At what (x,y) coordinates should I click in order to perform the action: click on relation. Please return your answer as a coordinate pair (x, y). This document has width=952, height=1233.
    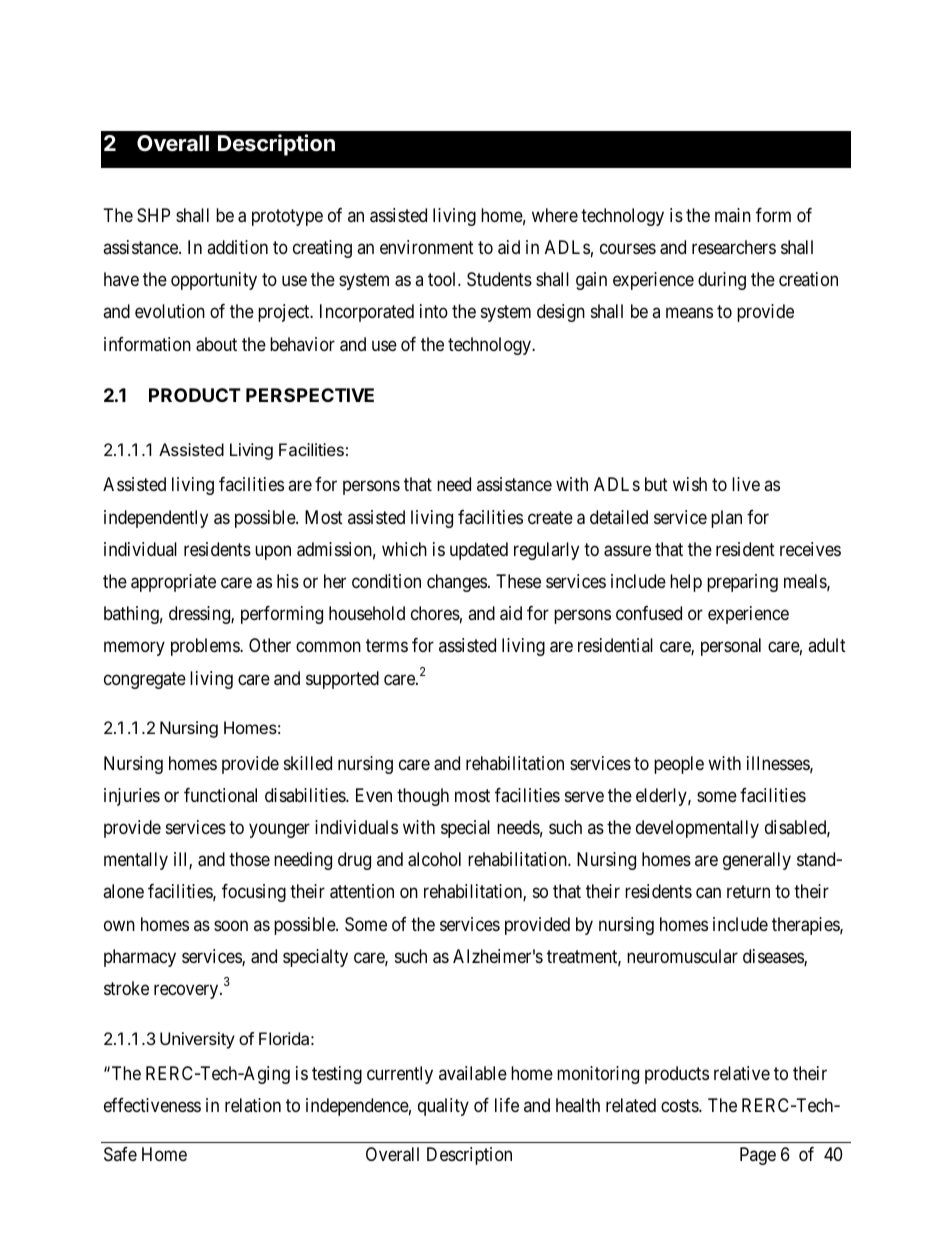
    Looking at the image, I should click on (253, 1105).
